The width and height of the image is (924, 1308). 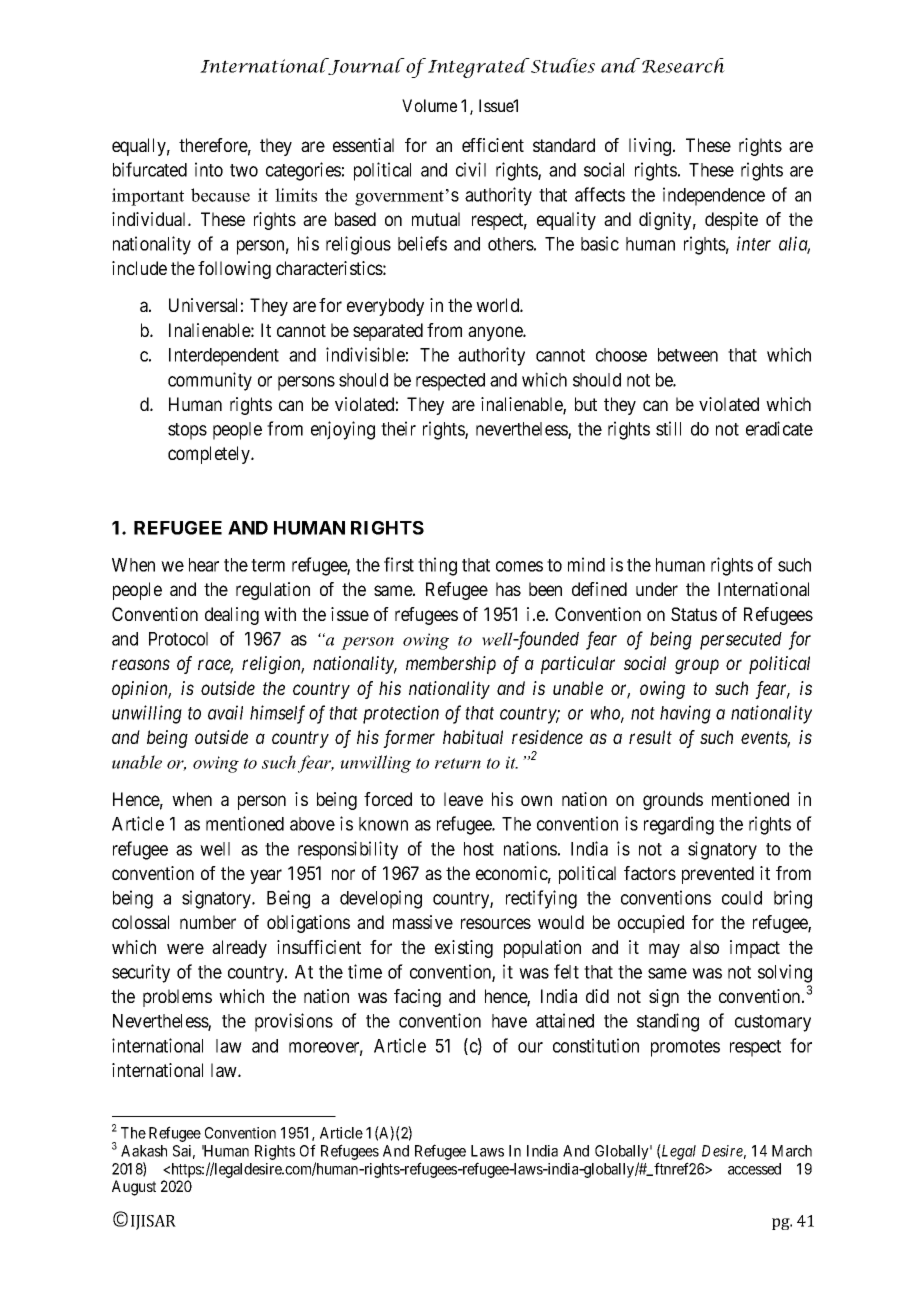 What do you see at coordinates (266, 876) in the image?
I see `year` at bounding box center [266, 876].
